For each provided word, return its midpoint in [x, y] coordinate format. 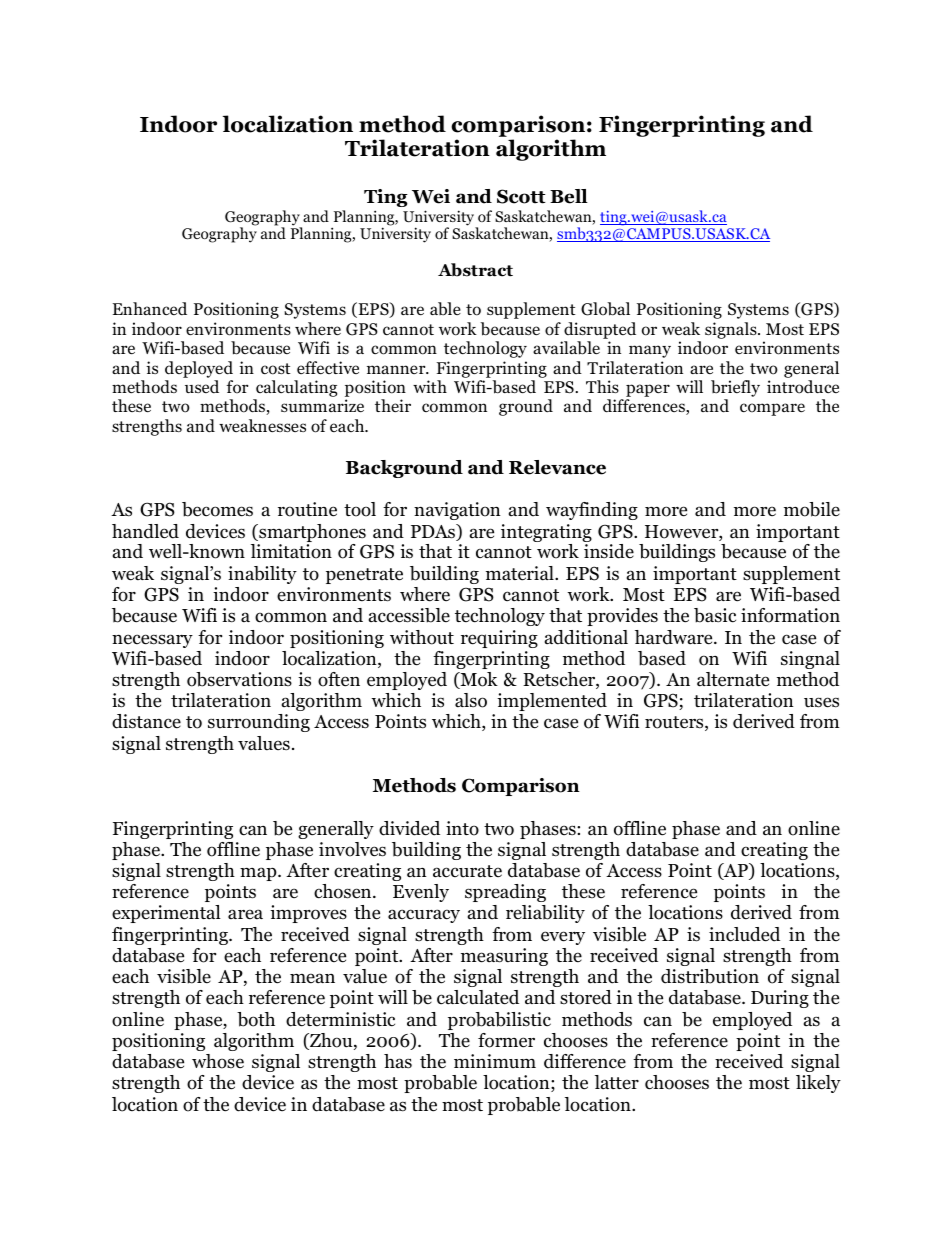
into [462, 828]
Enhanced [150, 308]
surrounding [259, 723]
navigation [457, 511]
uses [821, 702]
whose [218, 1061]
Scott [521, 196]
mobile [812, 509]
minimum [495, 1061]
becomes [217, 509]
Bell [569, 196]
